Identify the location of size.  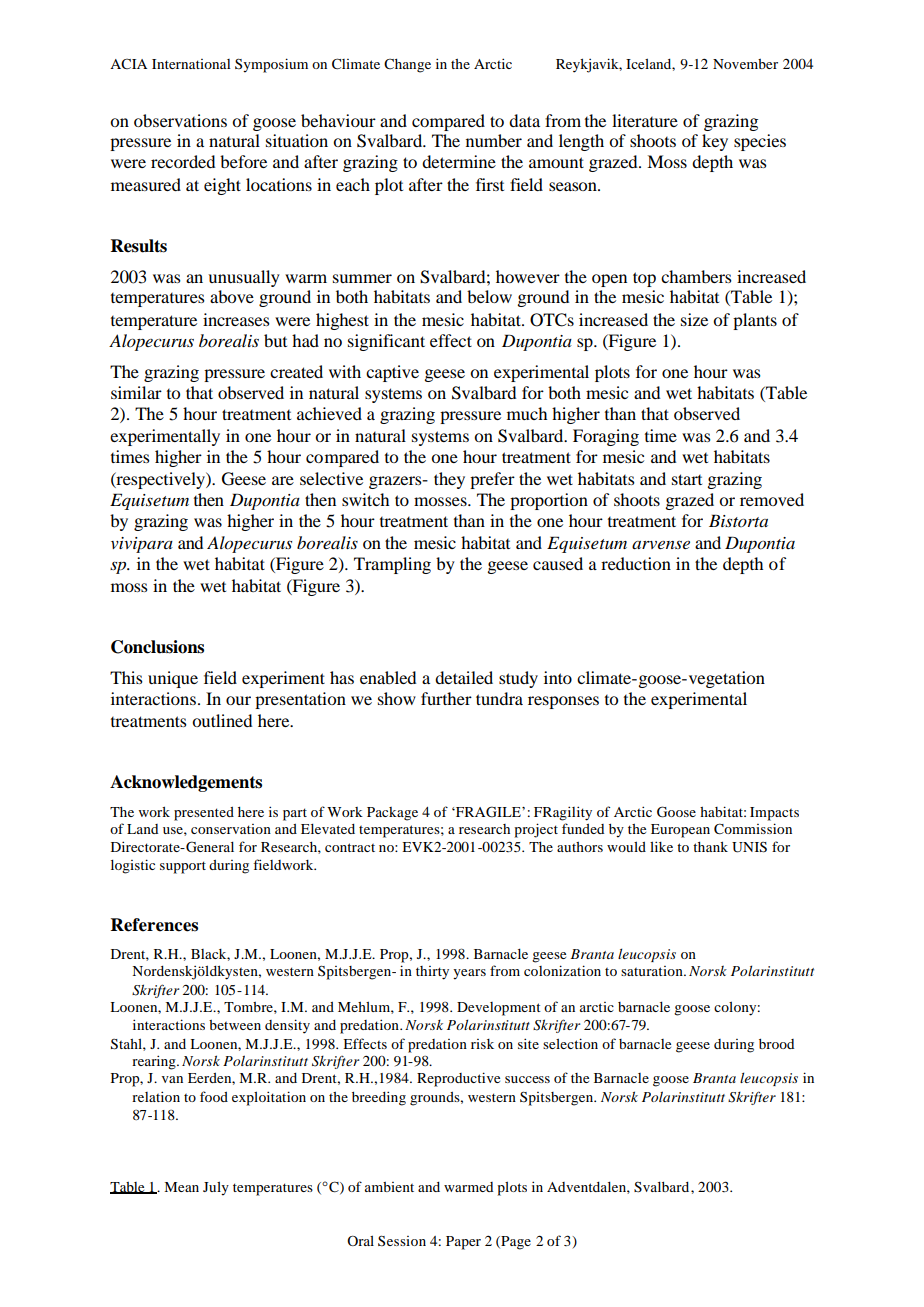
(694, 319).
